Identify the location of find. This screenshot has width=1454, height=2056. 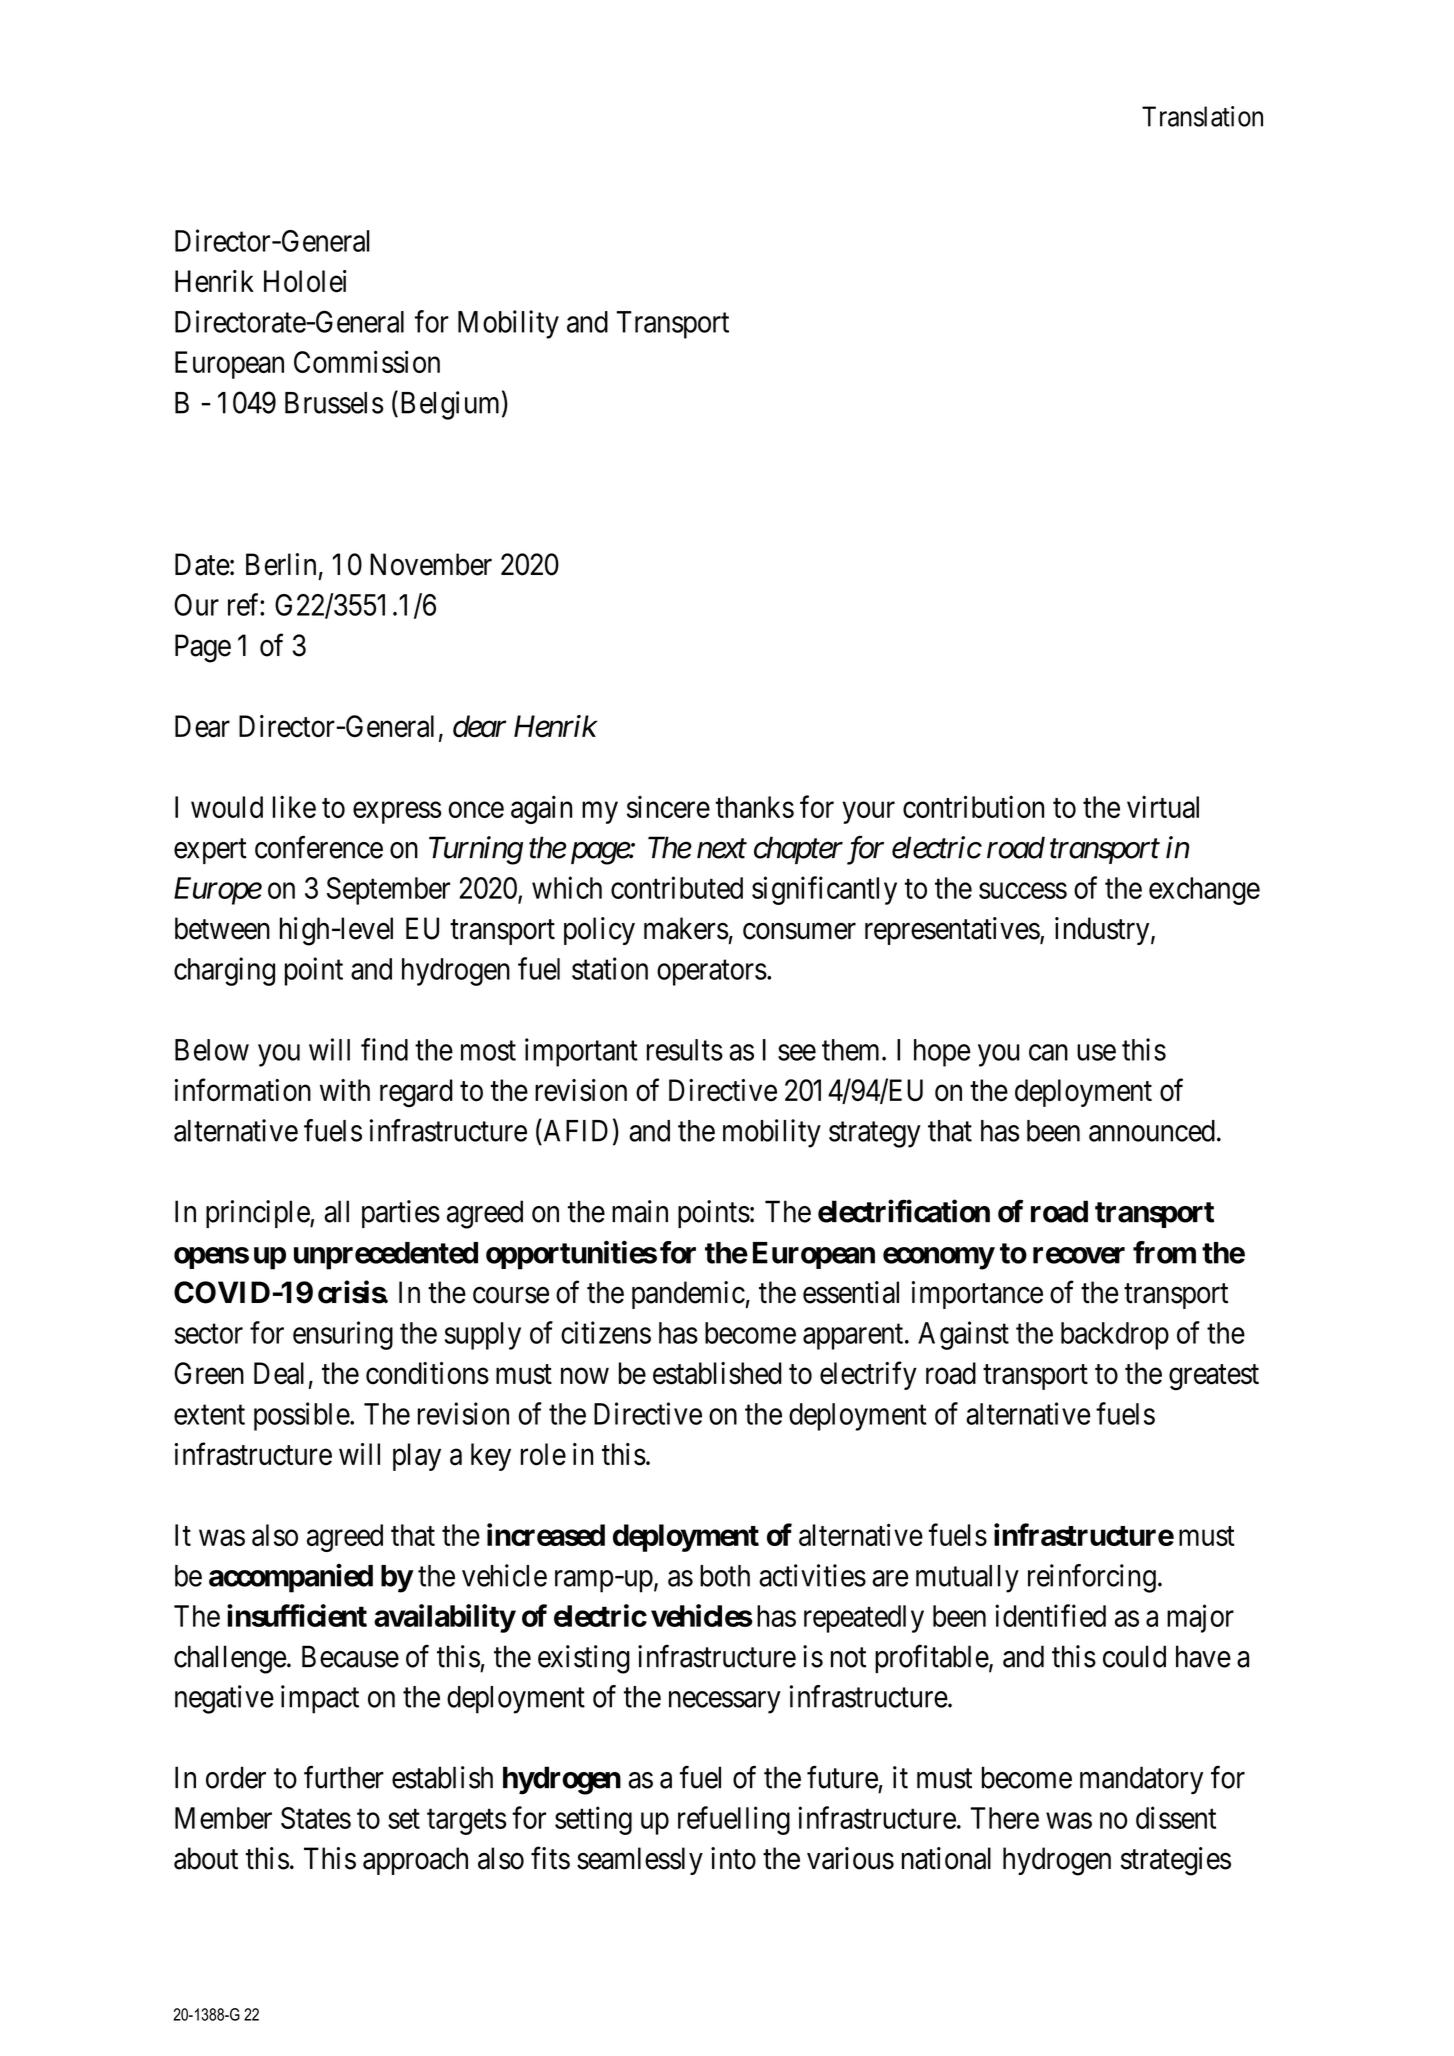
(384, 1049).
